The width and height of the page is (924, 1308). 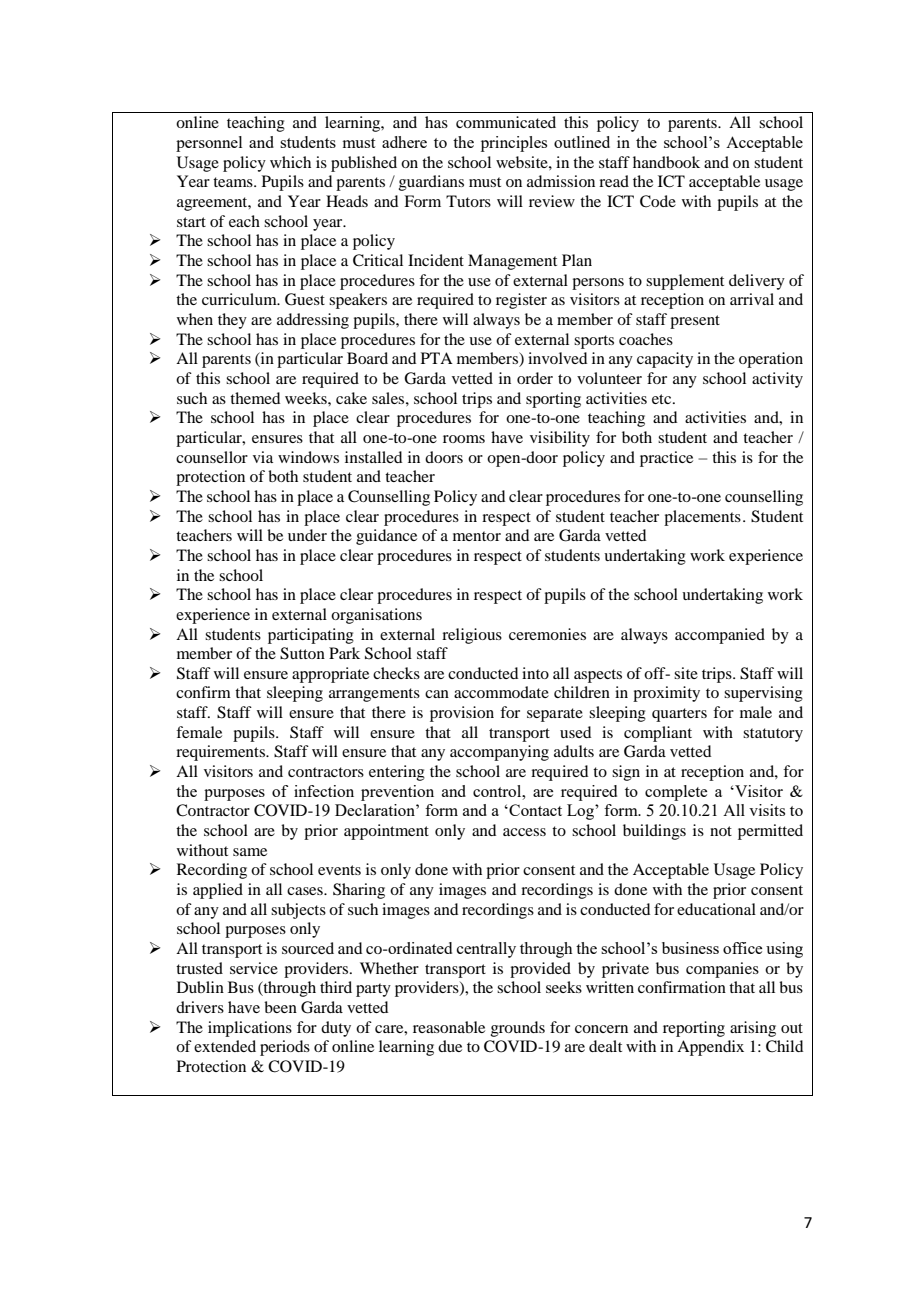 What do you see at coordinates (514, 144) in the page?
I see `principles` at bounding box center [514, 144].
